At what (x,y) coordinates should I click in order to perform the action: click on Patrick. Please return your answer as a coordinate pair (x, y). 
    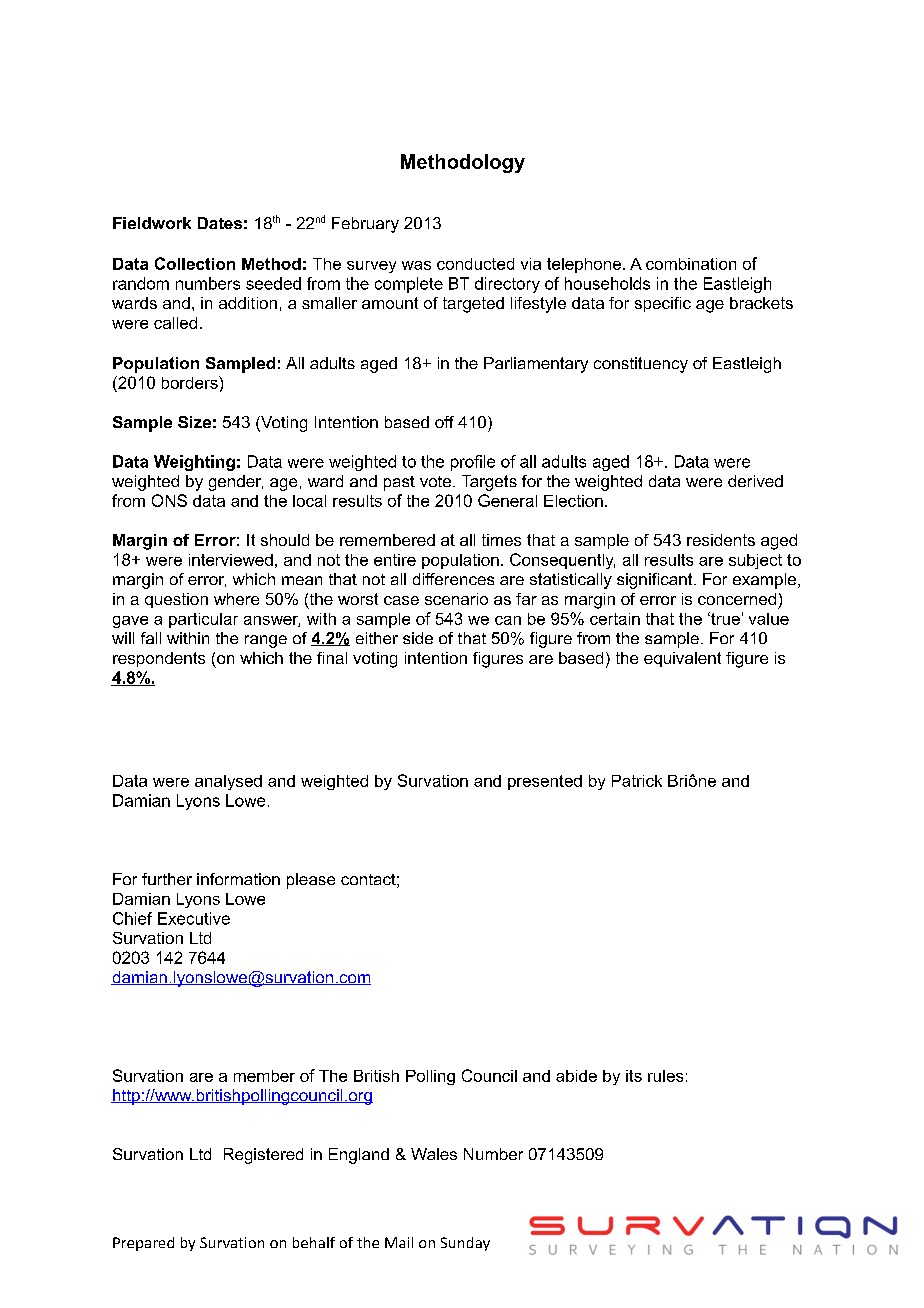
    Looking at the image, I should click on (637, 781).
